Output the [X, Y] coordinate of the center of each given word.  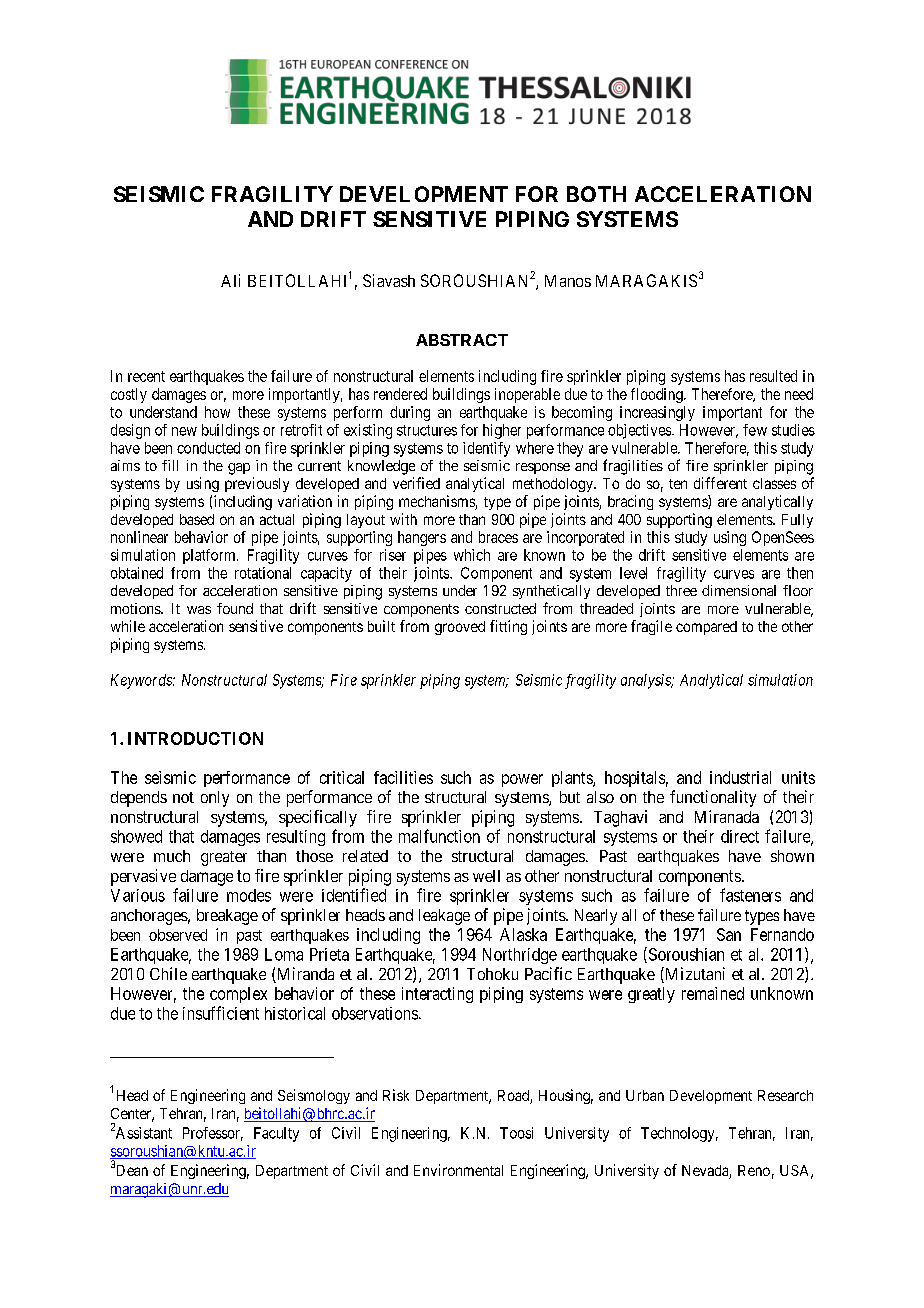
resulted [773, 376]
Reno [754, 1170]
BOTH [596, 194]
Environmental [458, 1170]
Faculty [276, 1134]
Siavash [389, 280]
